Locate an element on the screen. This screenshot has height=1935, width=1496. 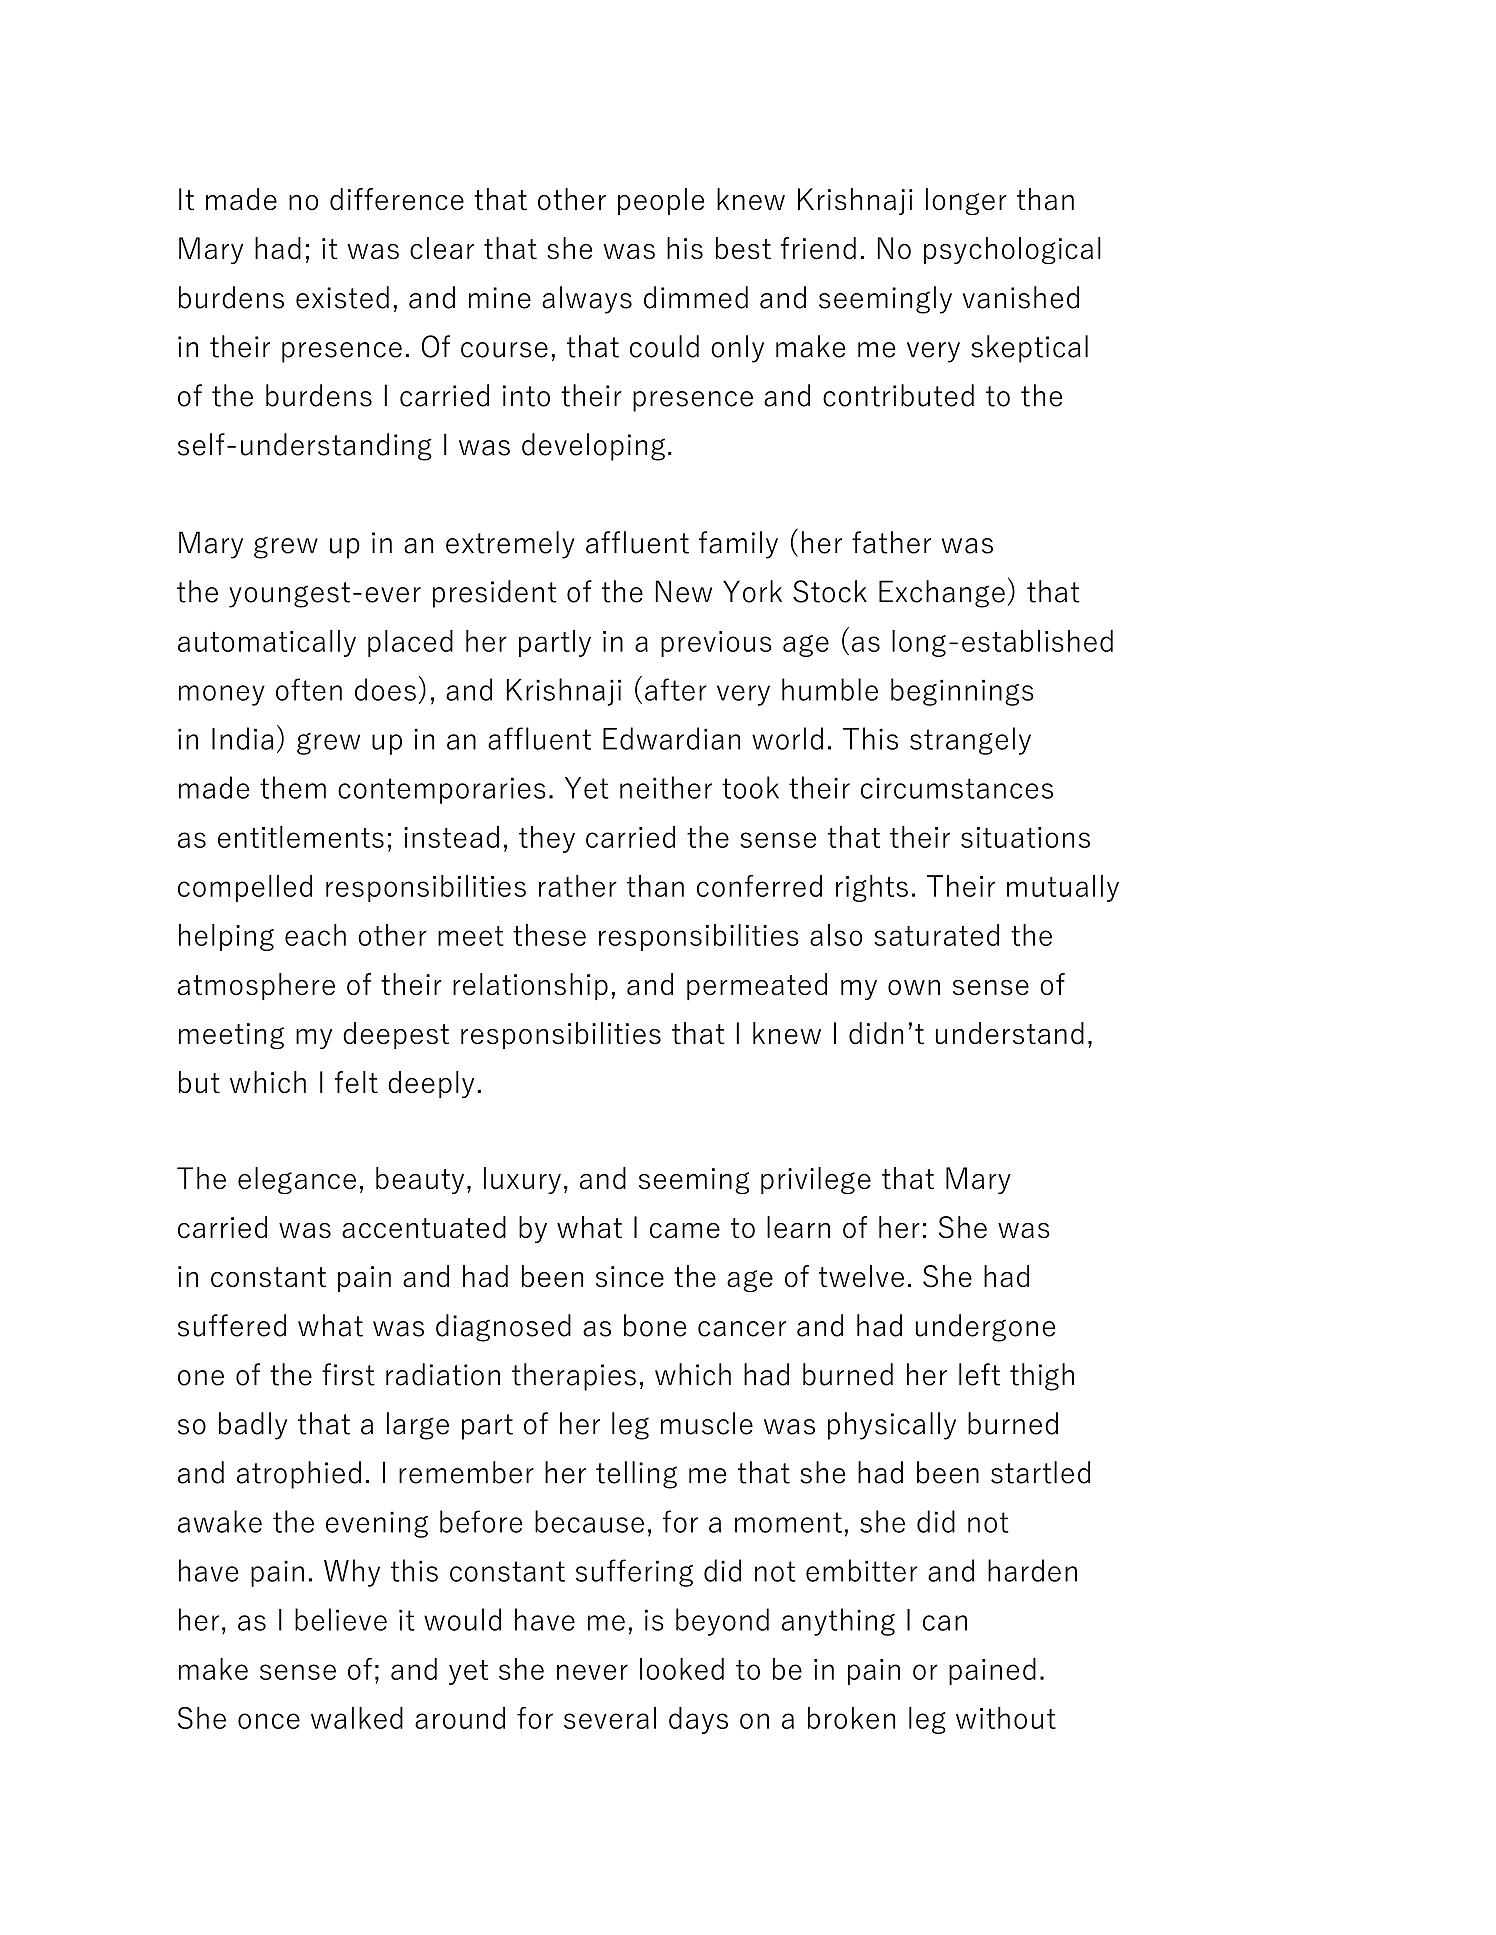
walked is located at coordinates (357, 1718).
